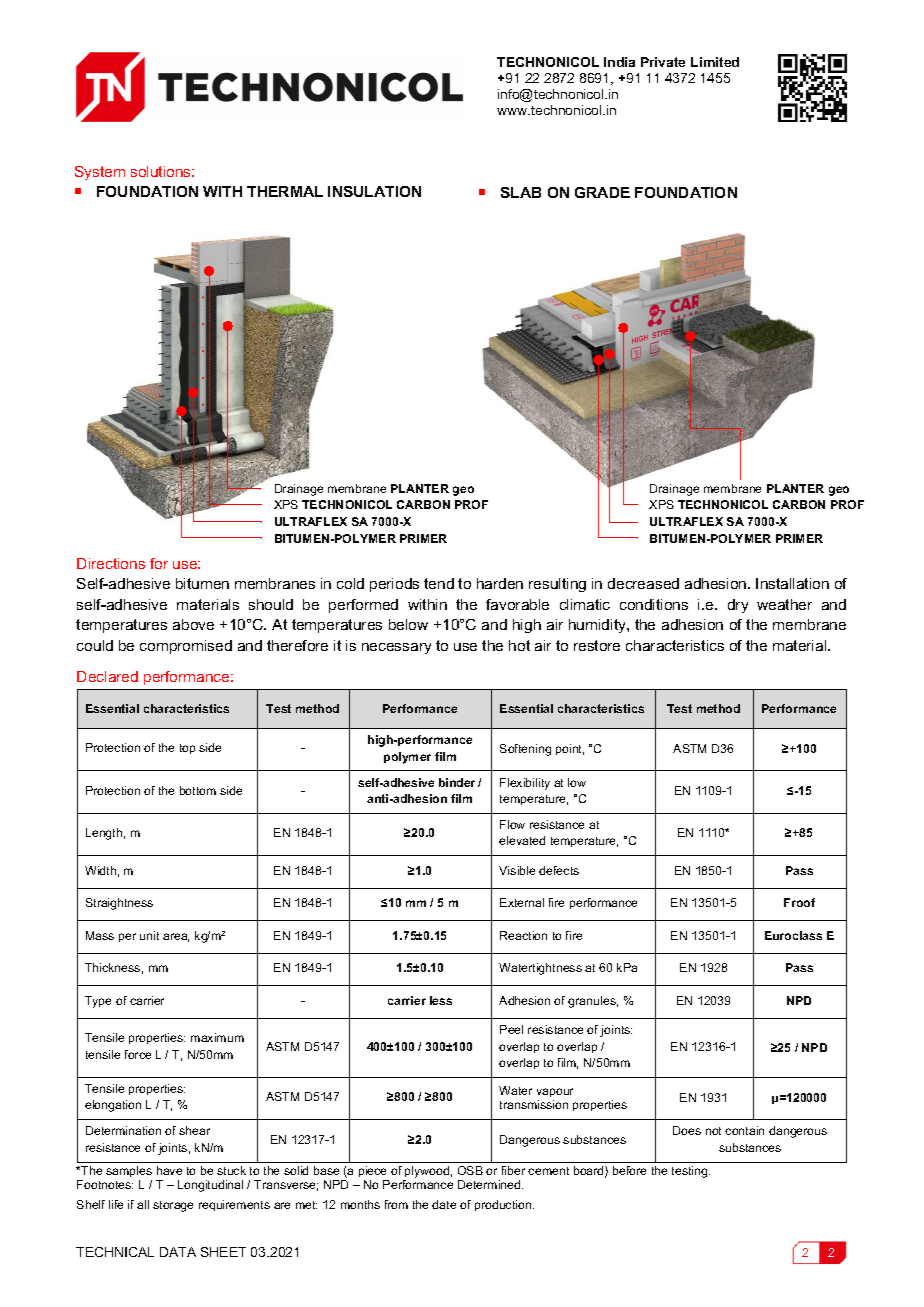 This image has width=924, height=1307. What do you see at coordinates (100, 173) in the image?
I see `System` at bounding box center [100, 173].
